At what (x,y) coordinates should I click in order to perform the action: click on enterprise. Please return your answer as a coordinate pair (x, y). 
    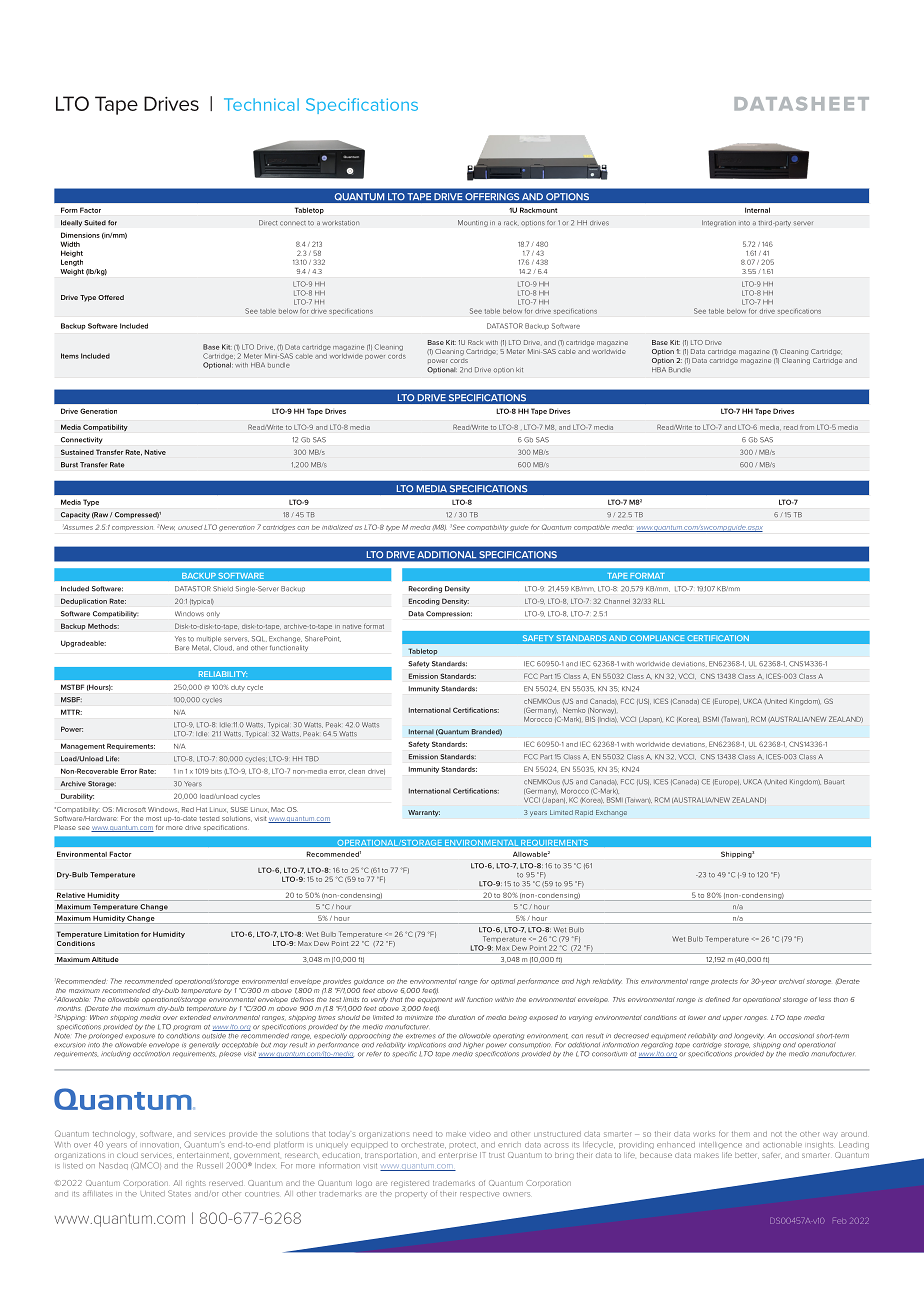
    Looking at the image, I should click on (458, 1156).
